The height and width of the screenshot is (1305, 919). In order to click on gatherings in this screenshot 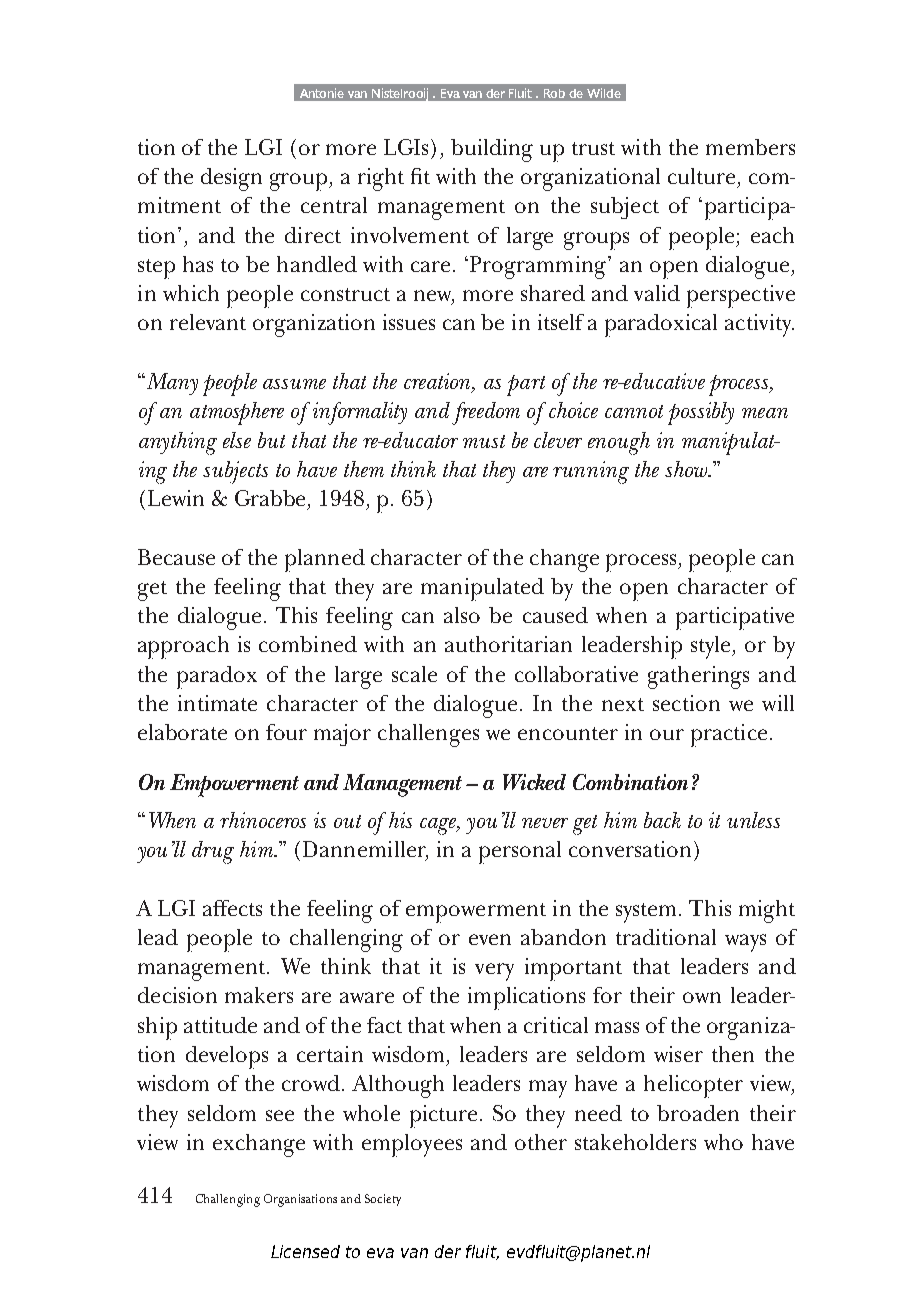, I will do `click(698, 677)`.
